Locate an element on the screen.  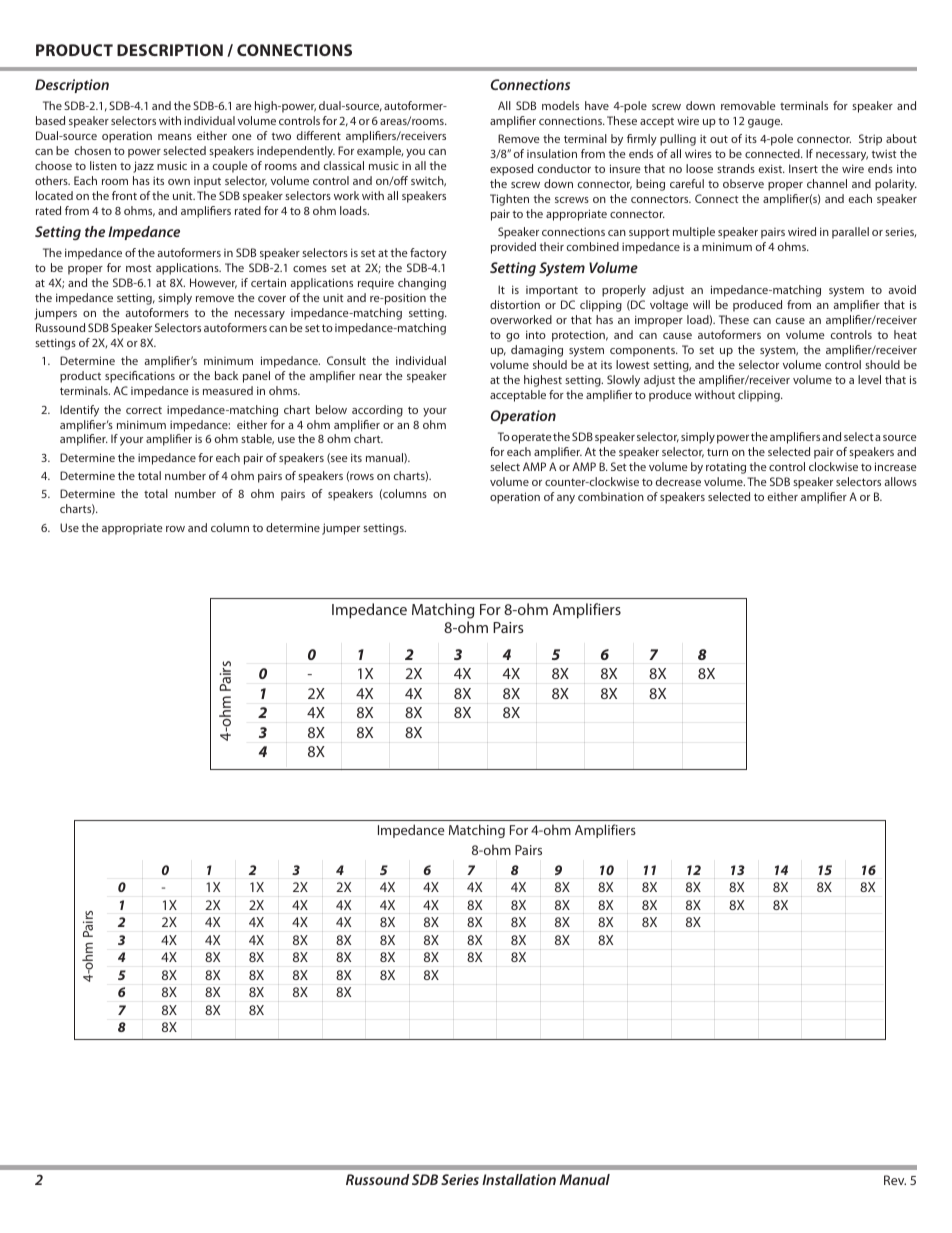
Identify is located at coordinates (79, 411).
